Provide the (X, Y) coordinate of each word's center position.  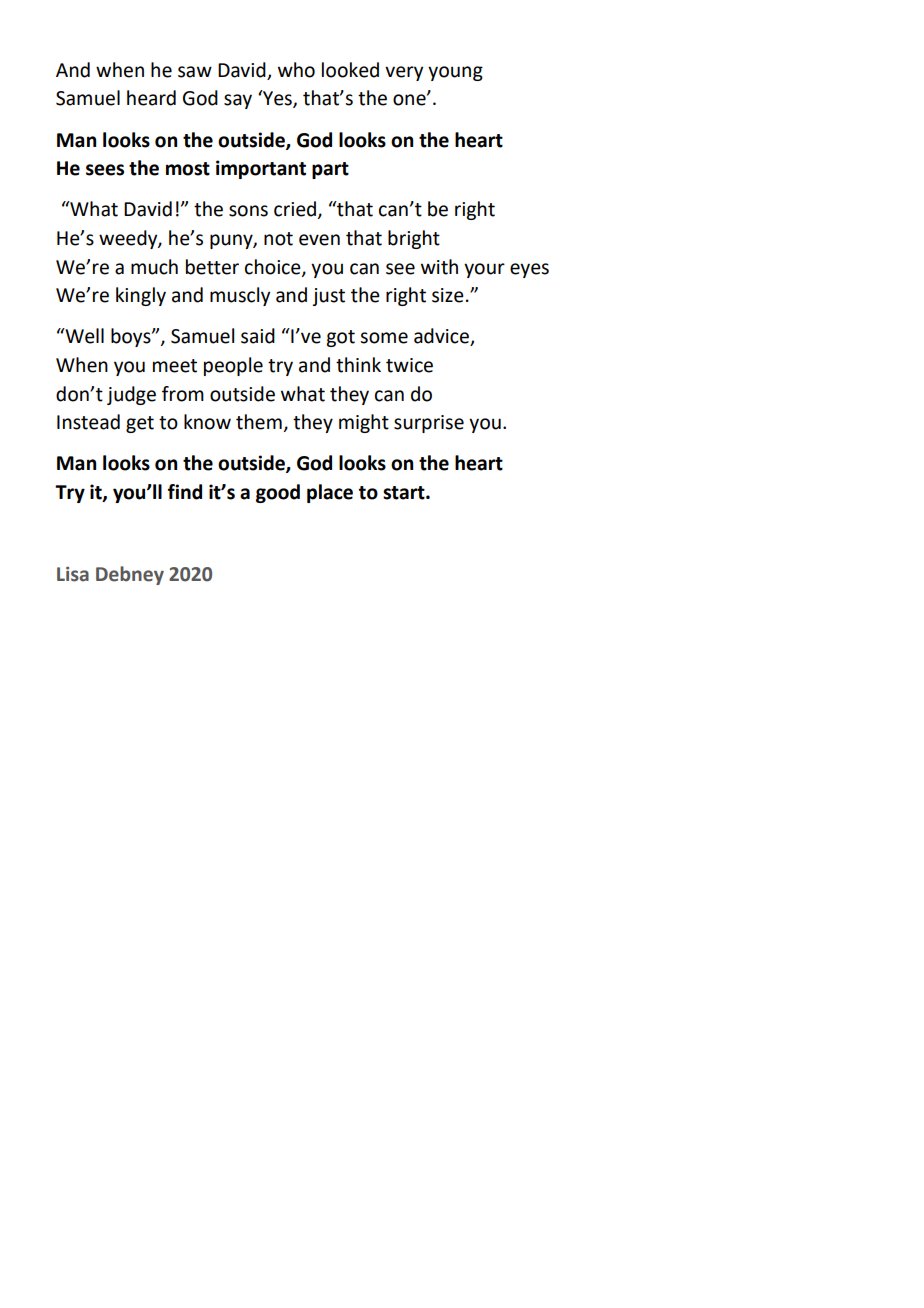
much (154, 267)
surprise (429, 424)
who (296, 70)
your (484, 270)
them (259, 422)
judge (131, 395)
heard (151, 98)
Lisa (73, 574)
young (455, 73)
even (319, 240)
